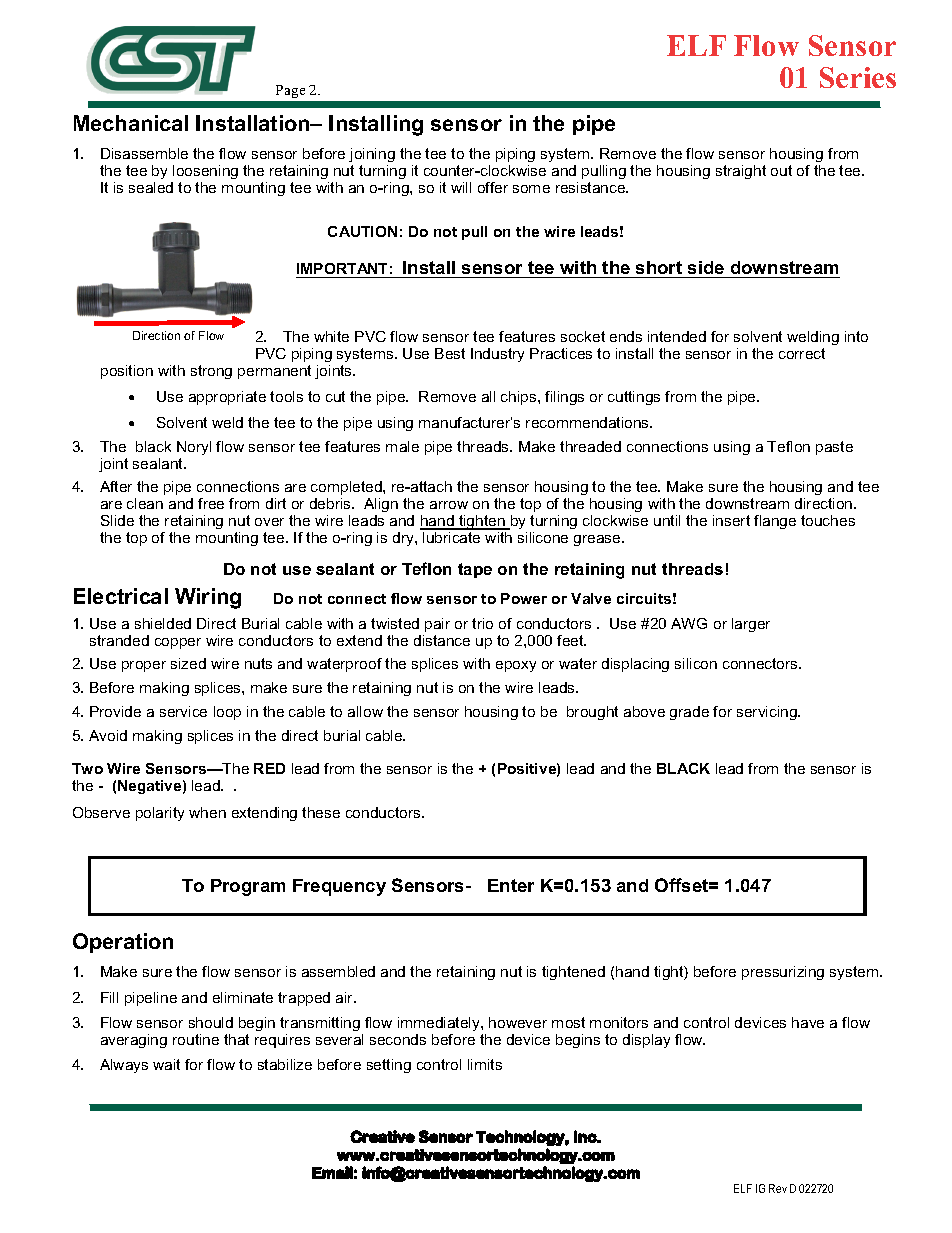  What do you see at coordinates (461, 187) in the screenshot?
I see `will` at bounding box center [461, 187].
